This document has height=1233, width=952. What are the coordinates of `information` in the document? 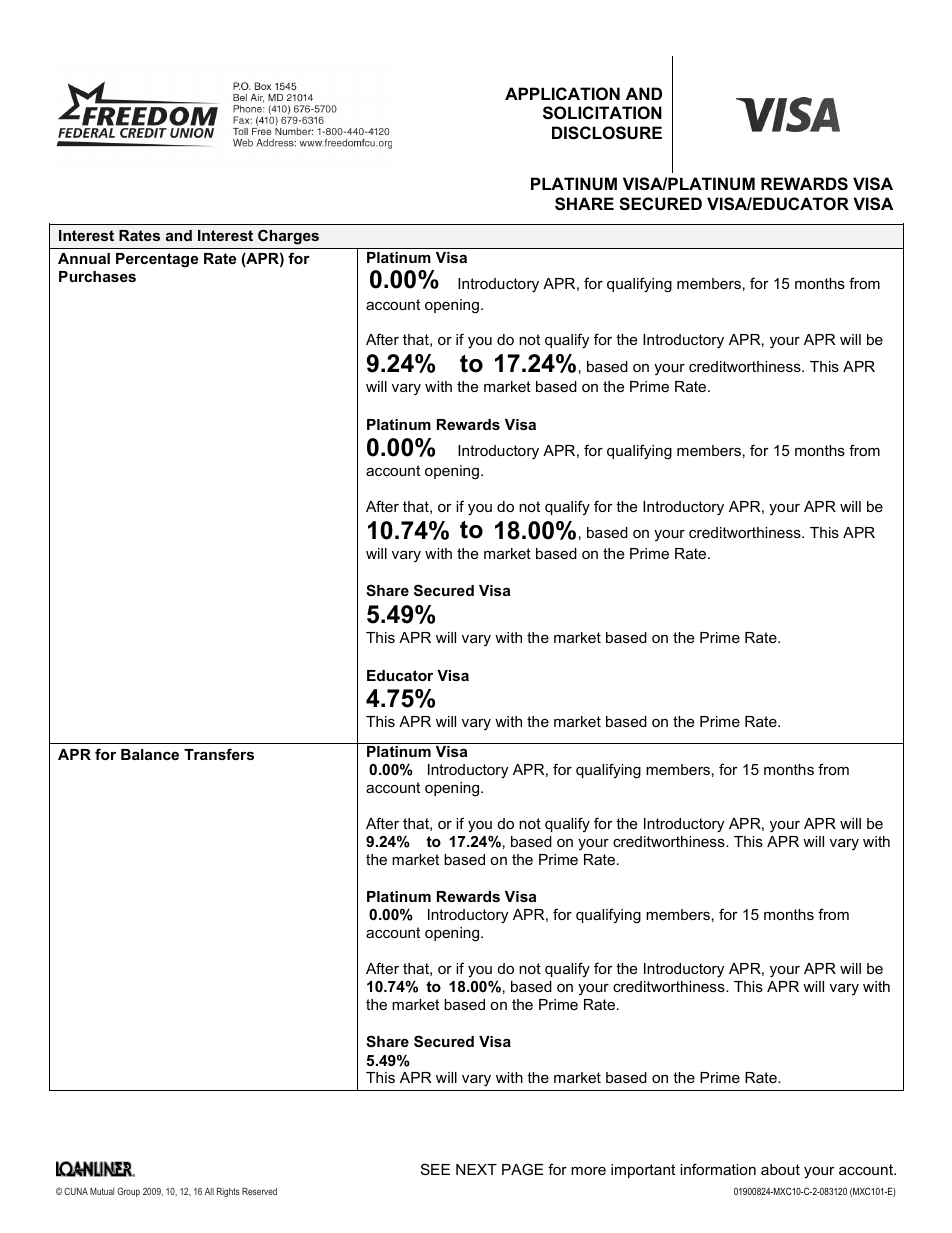 It's located at (718, 1169).
